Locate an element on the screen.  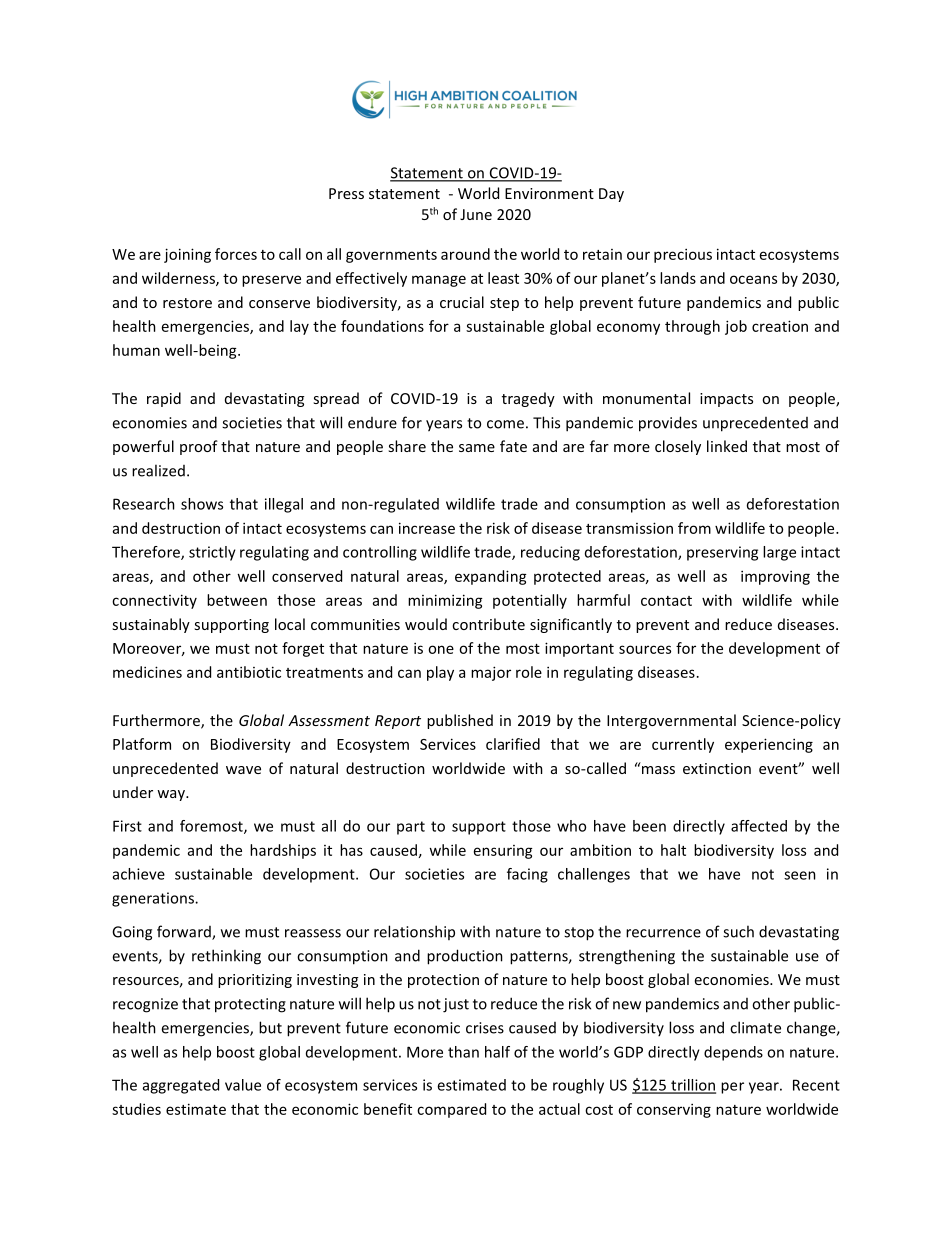
forces is located at coordinates (236, 254).
